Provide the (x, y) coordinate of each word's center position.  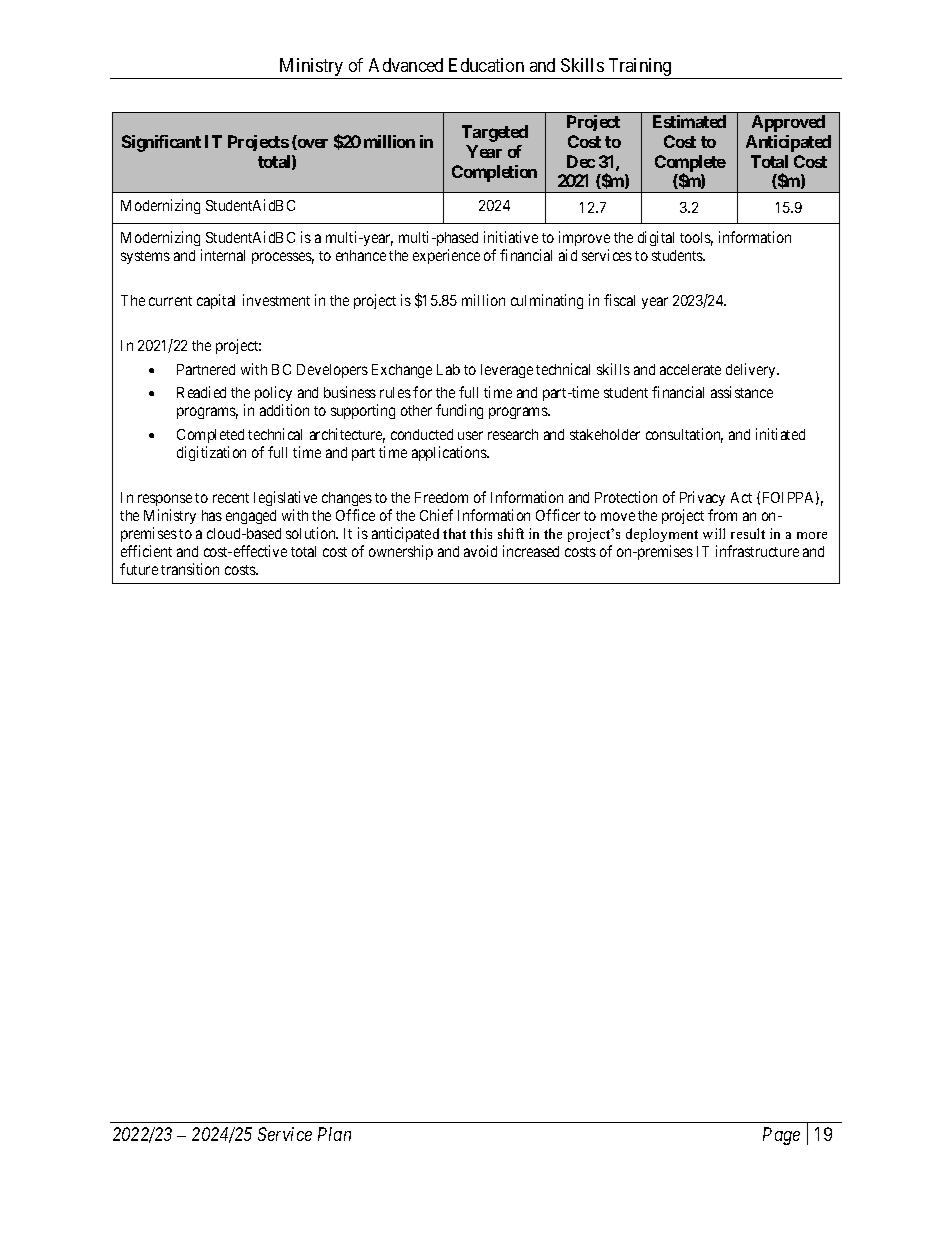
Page (781, 1136)
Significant (161, 143)
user (470, 435)
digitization (211, 453)
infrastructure (757, 551)
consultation (684, 435)
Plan (334, 1134)
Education (486, 65)
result (748, 533)
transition (190, 569)
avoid (480, 551)
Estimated (689, 121)
